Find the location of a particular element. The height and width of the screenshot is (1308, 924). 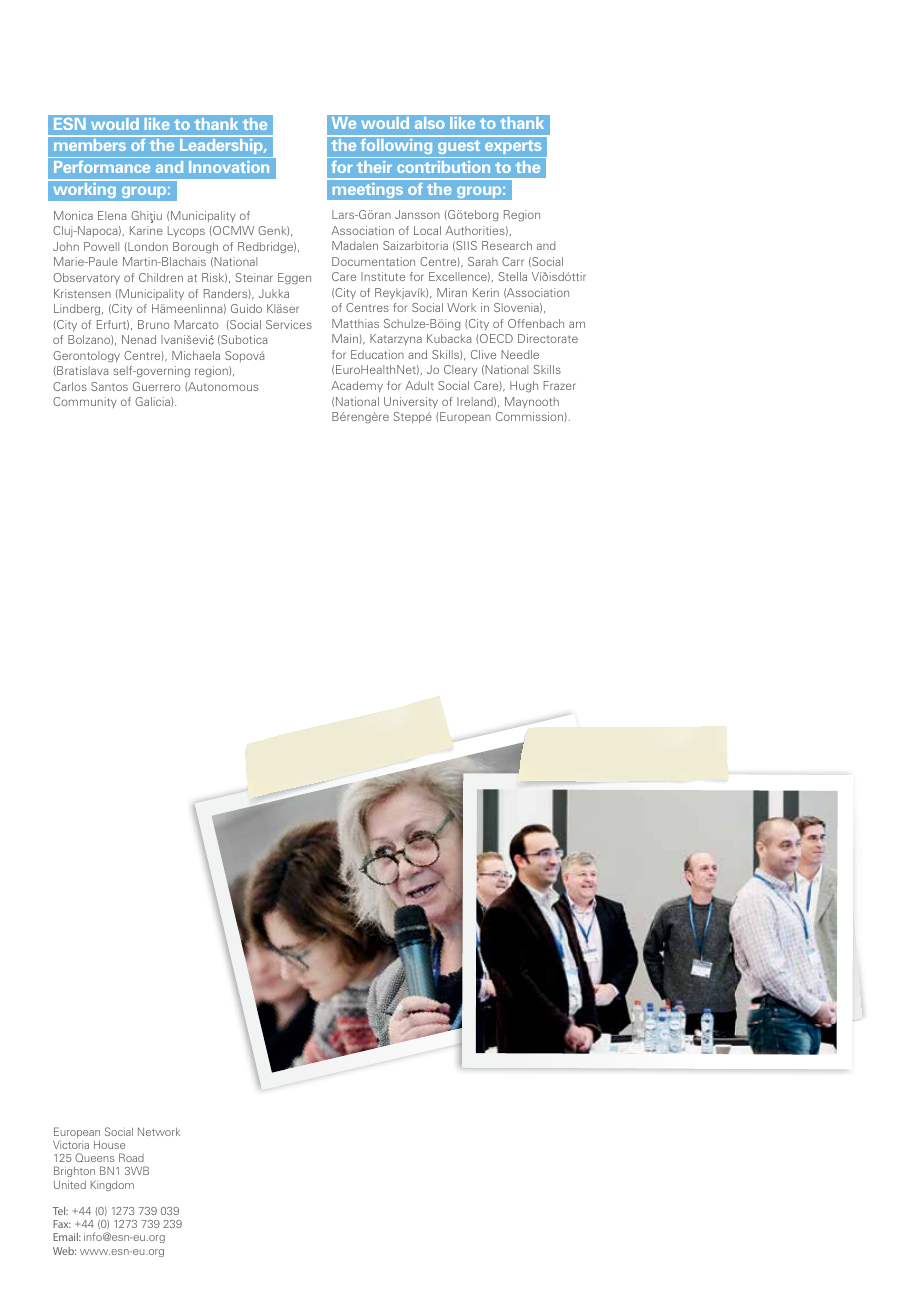

University is located at coordinates (411, 402).
